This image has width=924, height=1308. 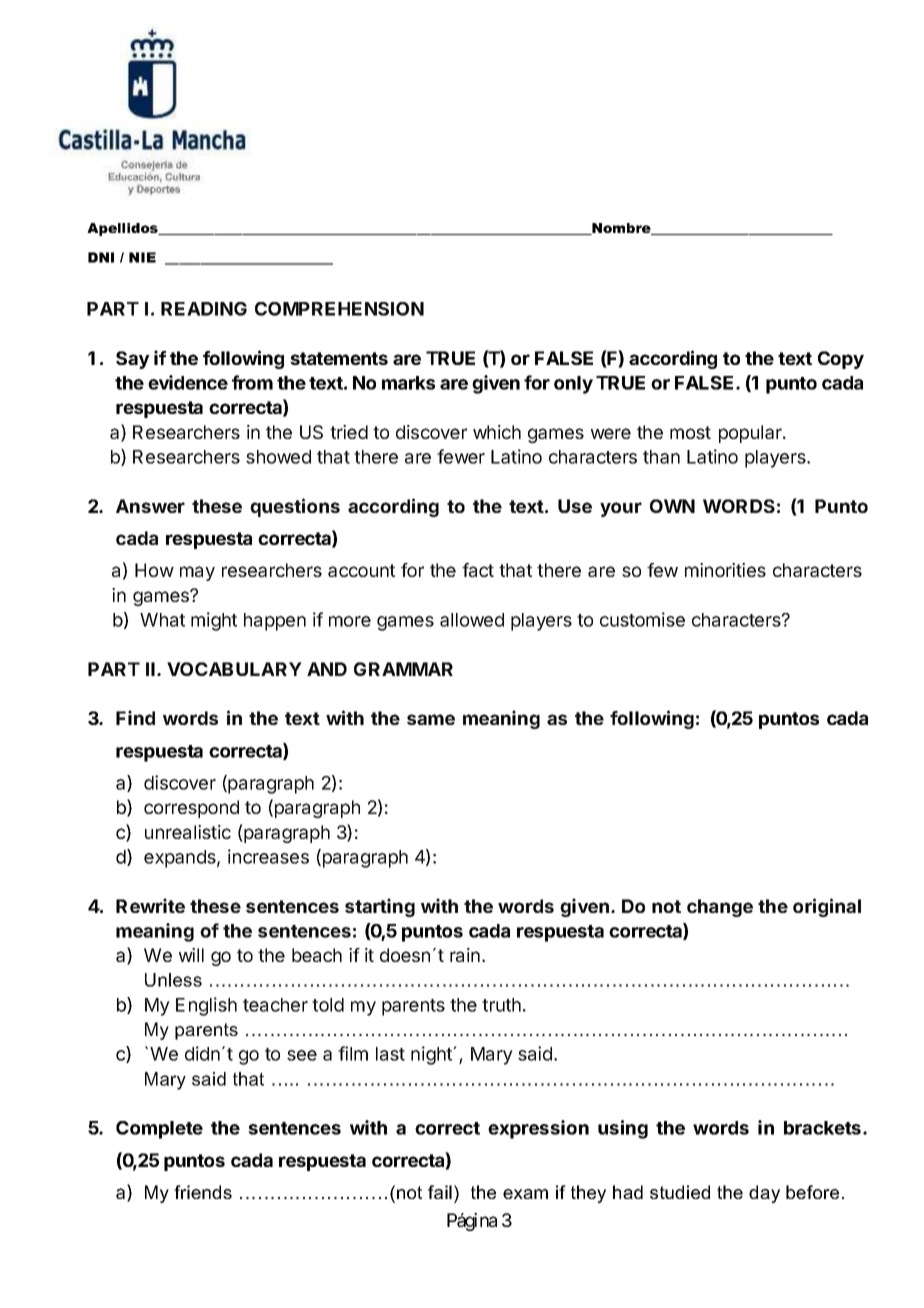 What do you see at coordinates (278, 457) in the image?
I see `showed` at bounding box center [278, 457].
